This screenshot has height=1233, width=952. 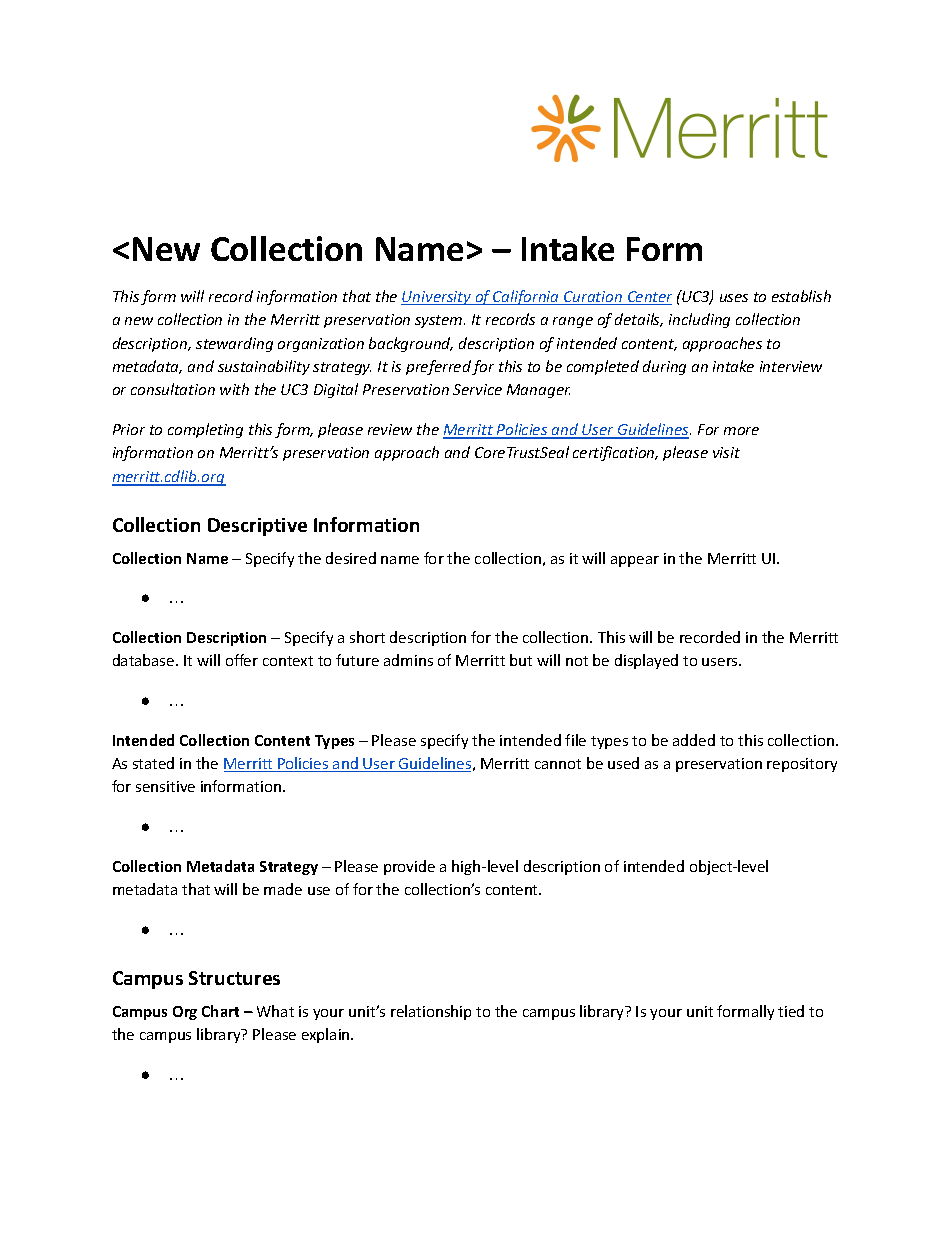 I want to click on sustainability, so click(x=264, y=367).
